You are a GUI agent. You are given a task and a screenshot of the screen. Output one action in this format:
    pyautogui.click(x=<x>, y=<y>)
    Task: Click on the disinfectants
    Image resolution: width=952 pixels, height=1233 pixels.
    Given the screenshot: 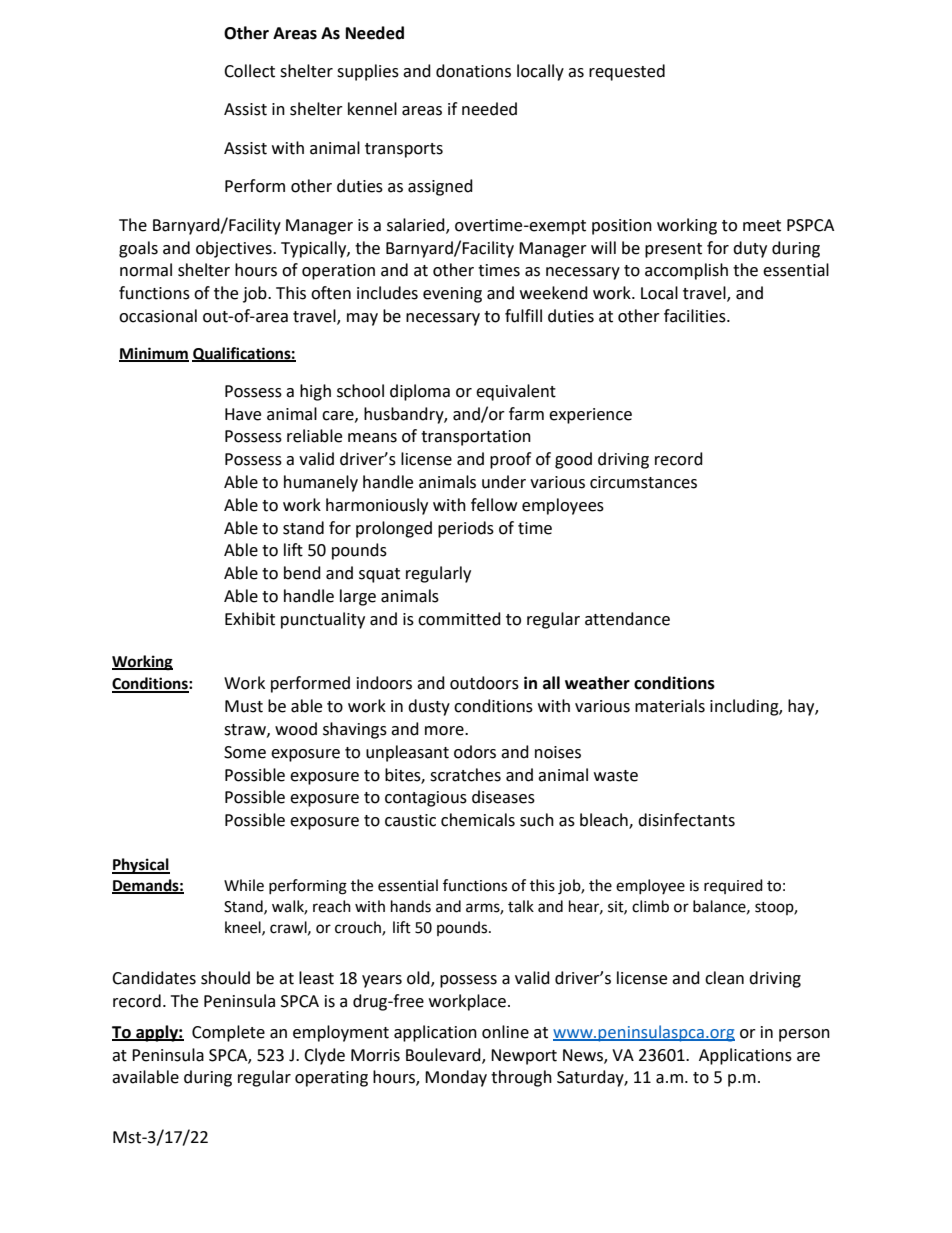 What is the action you would take?
    pyautogui.click(x=686, y=820)
